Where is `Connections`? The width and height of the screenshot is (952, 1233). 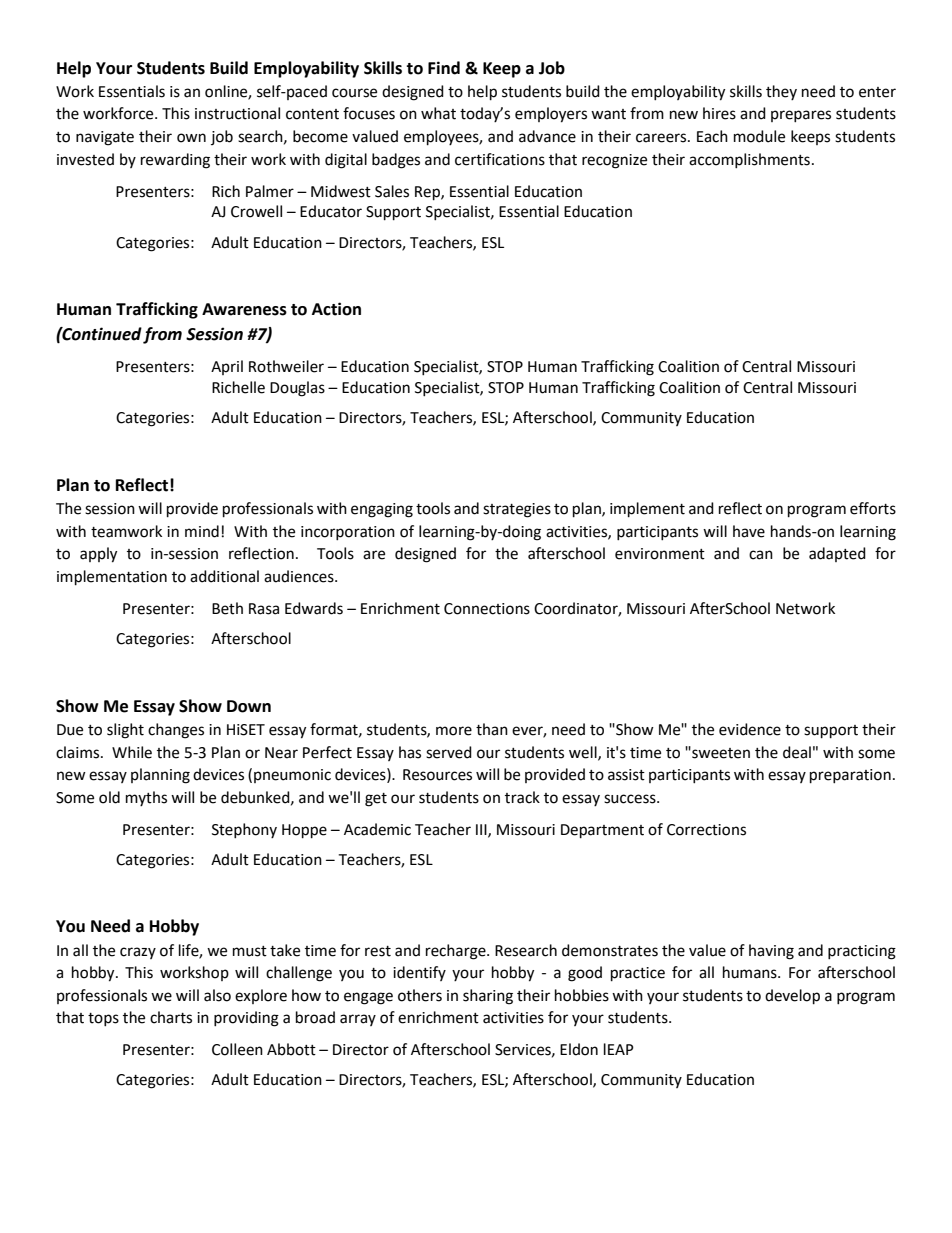
Connections is located at coordinates (487, 609).
